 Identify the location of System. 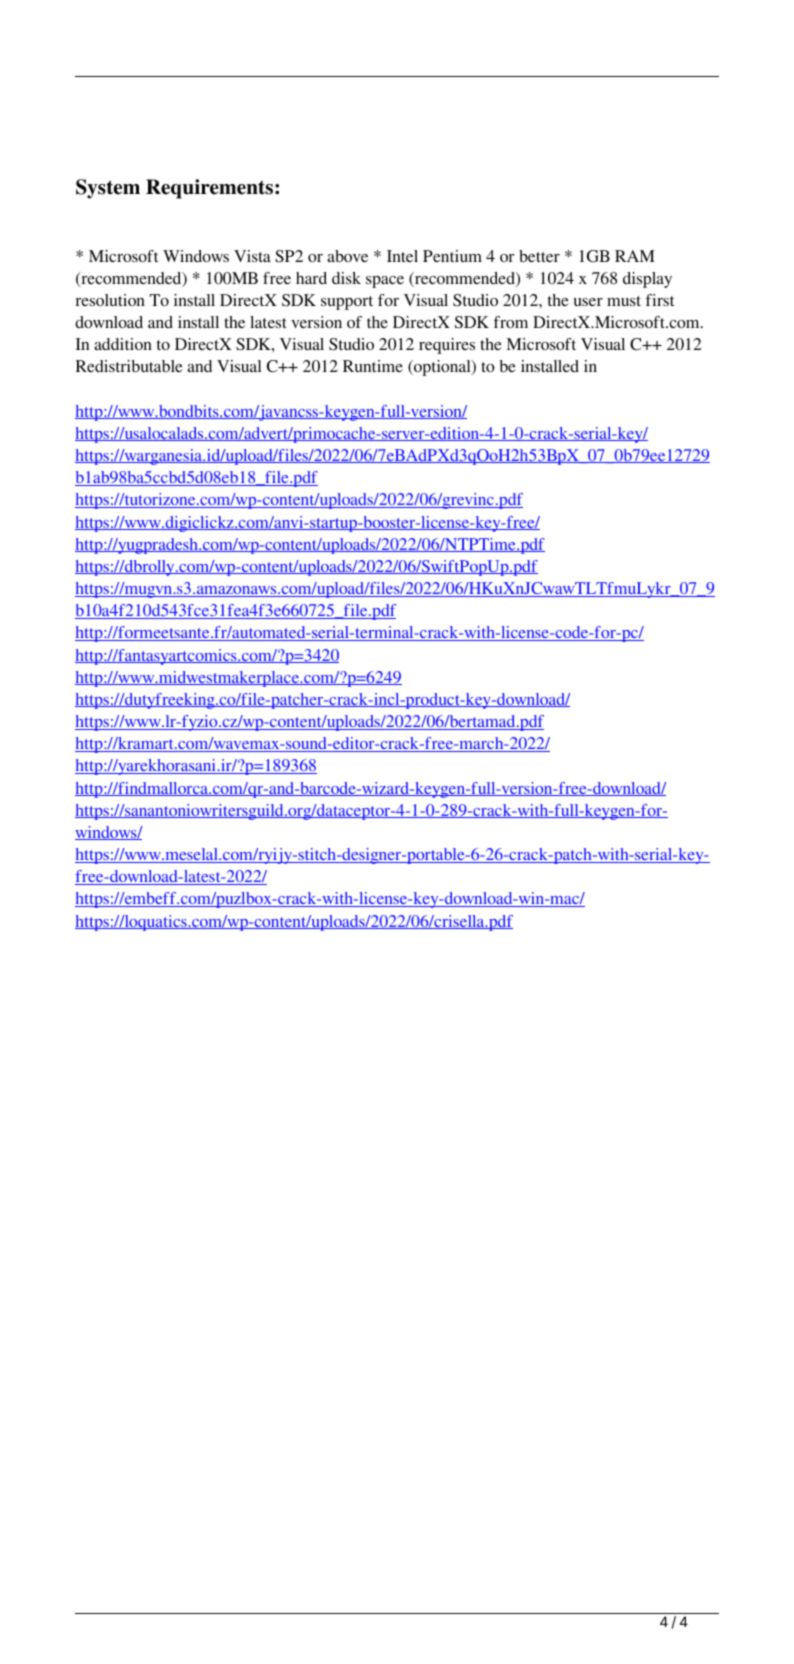
(108, 189).
